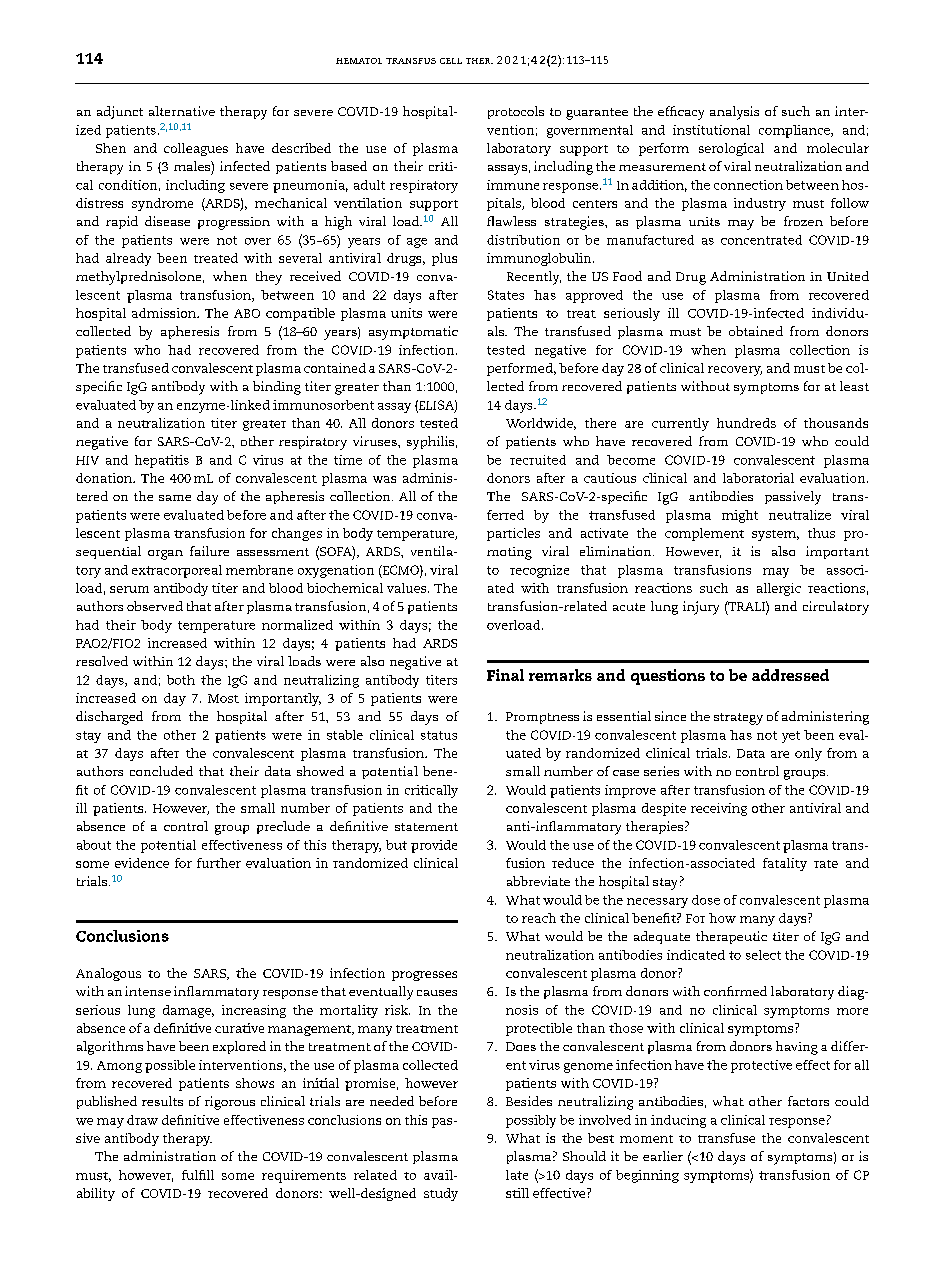 This image has height=1270, width=952. What do you see at coordinates (441, 1194) in the image?
I see `study` at bounding box center [441, 1194].
